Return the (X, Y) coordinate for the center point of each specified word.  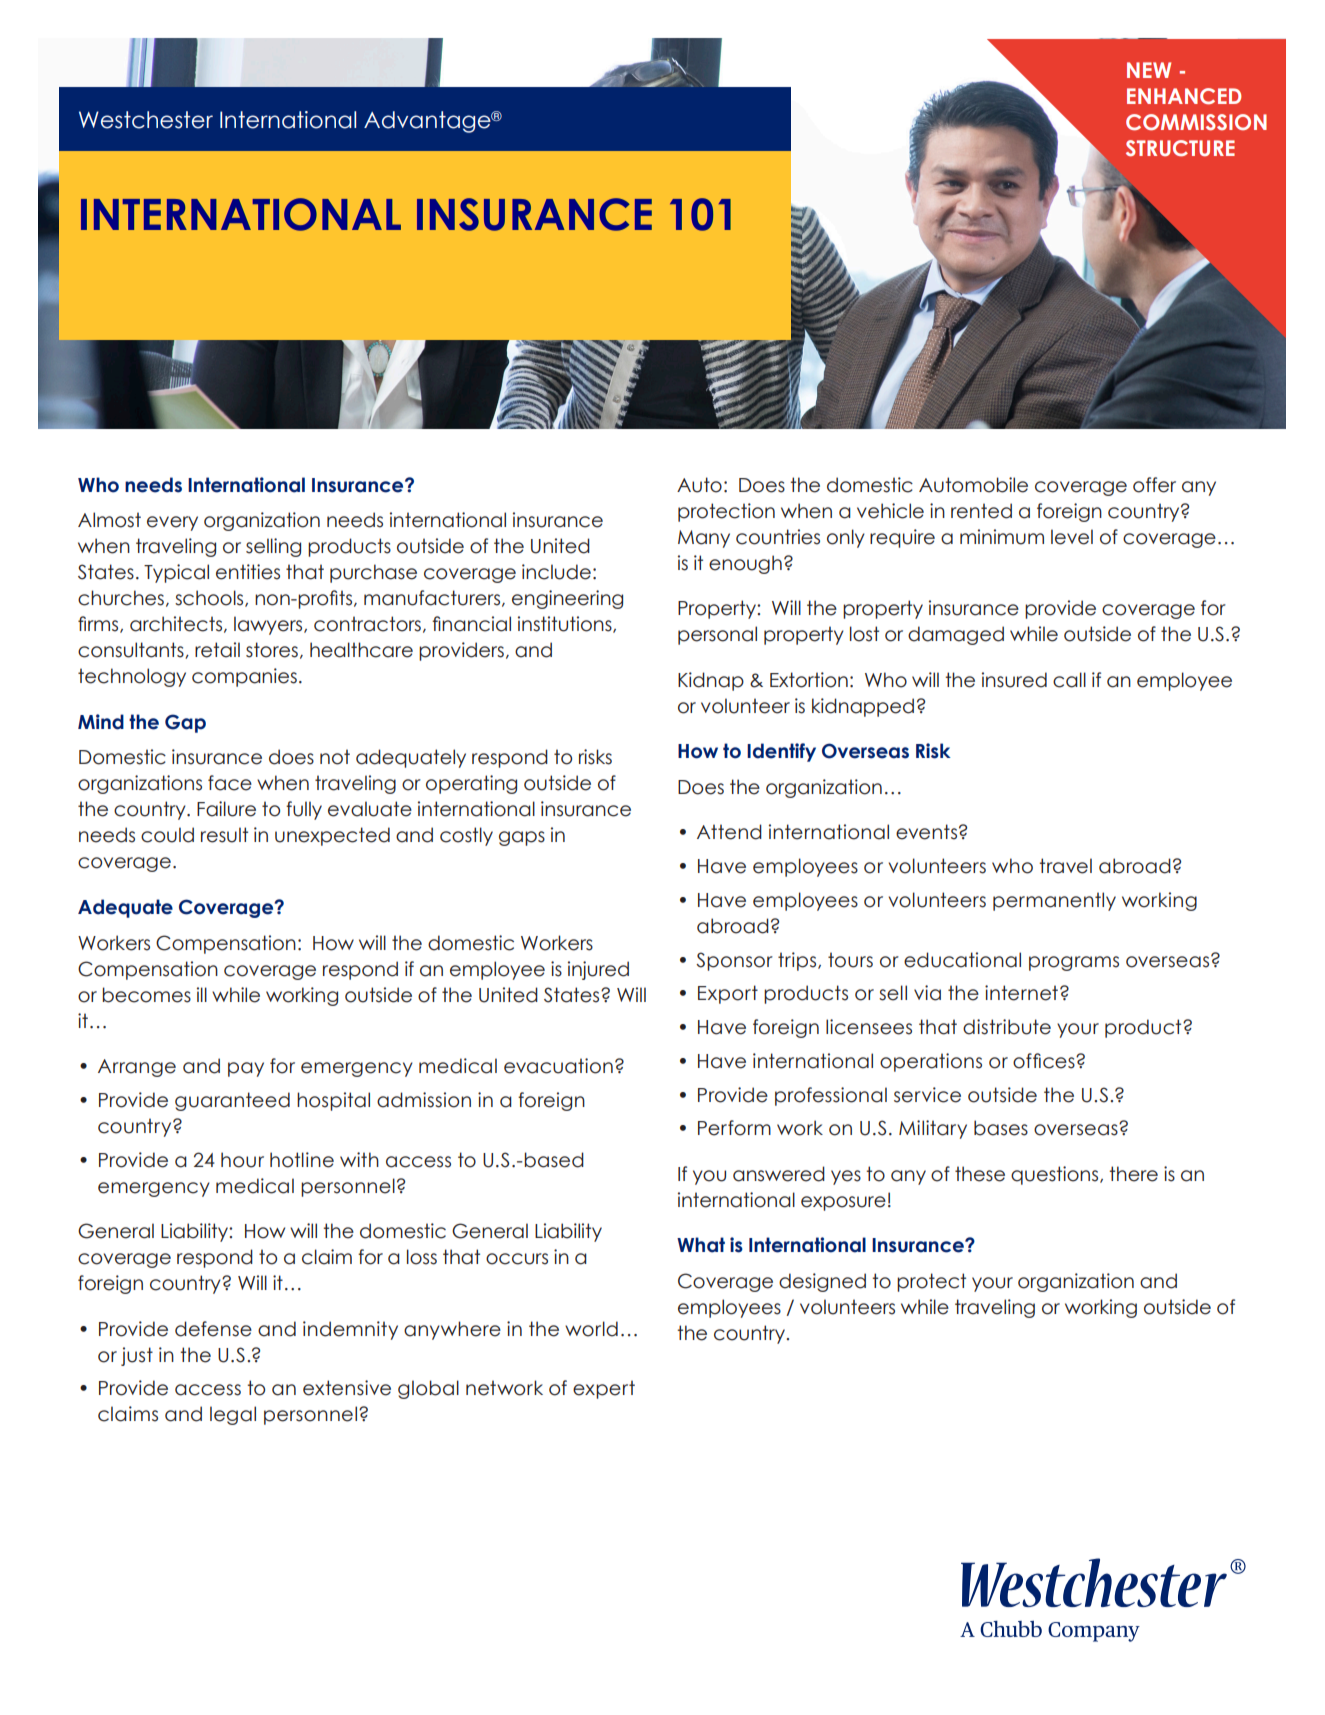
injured (598, 970)
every (172, 523)
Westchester (146, 120)
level (1072, 537)
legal (233, 1415)
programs (1074, 963)
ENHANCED (1184, 96)
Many (704, 539)
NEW (1149, 70)
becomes (147, 995)
